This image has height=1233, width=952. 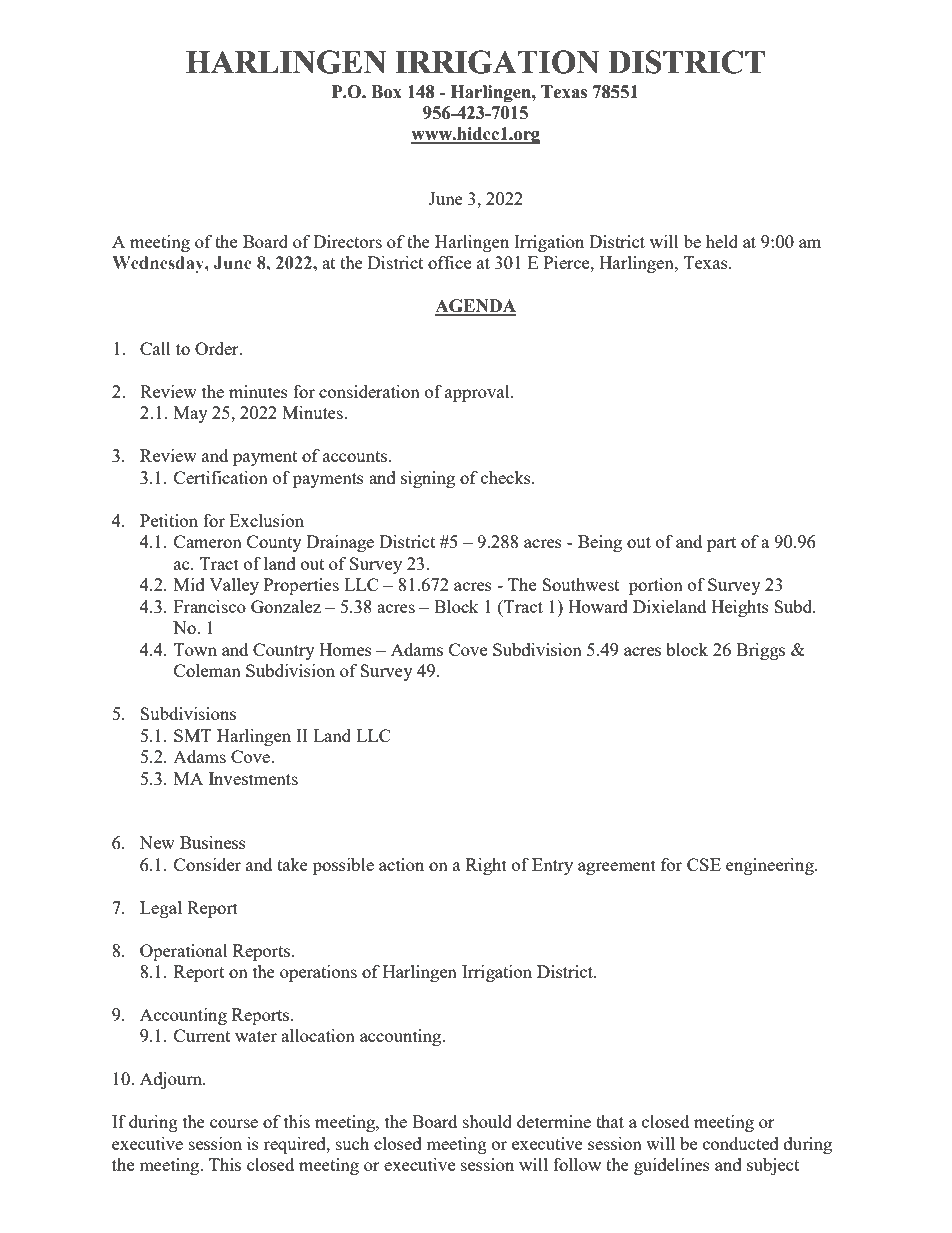 What do you see at coordinates (741, 1143) in the image?
I see `conducted` at bounding box center [741, 1143].
